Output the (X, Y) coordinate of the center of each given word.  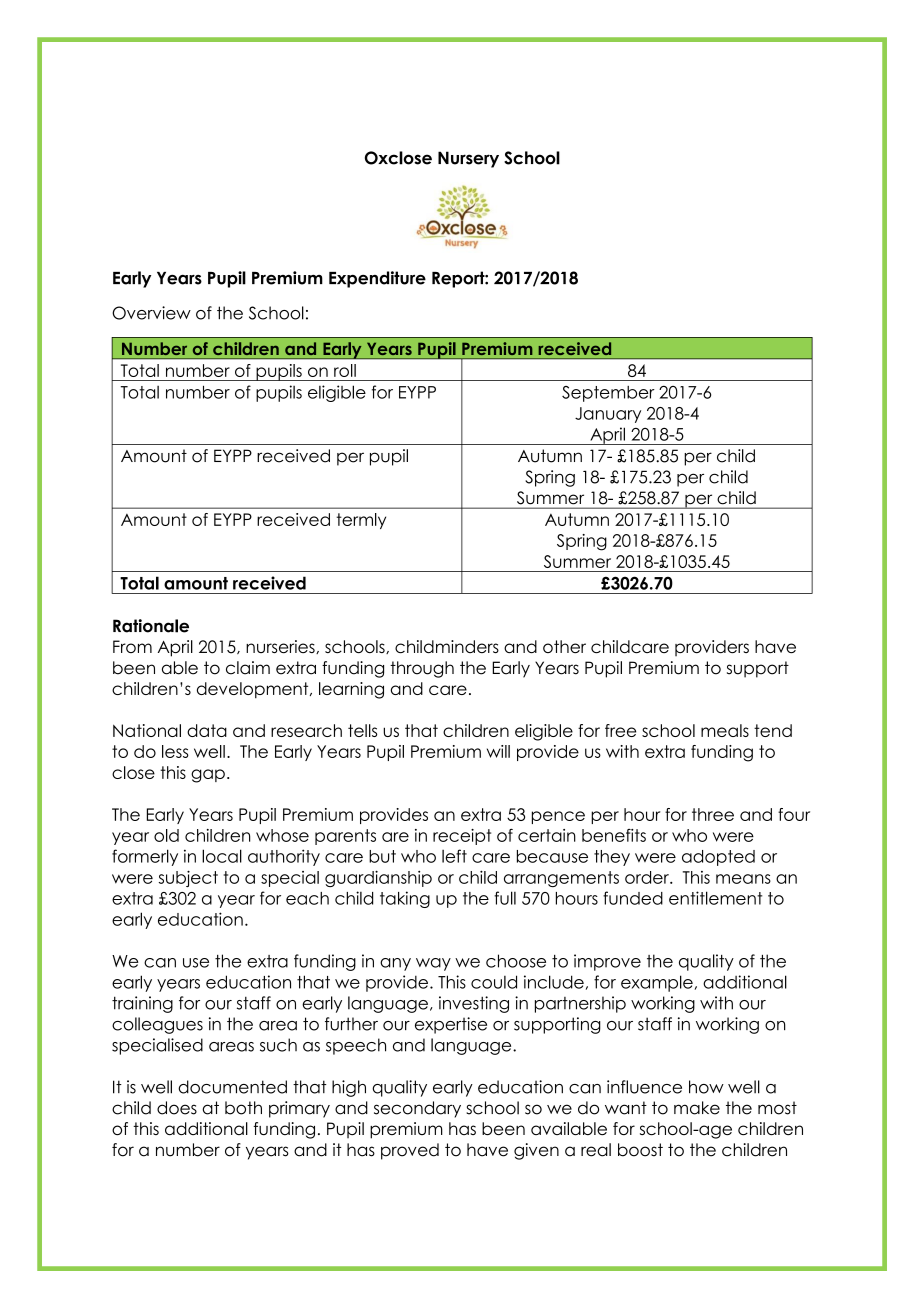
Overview (151, 313)
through (422, 669)
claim (248, 668)
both (243, 1108)
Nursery (468, 159)
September (608, 394)
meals (725, 730)
